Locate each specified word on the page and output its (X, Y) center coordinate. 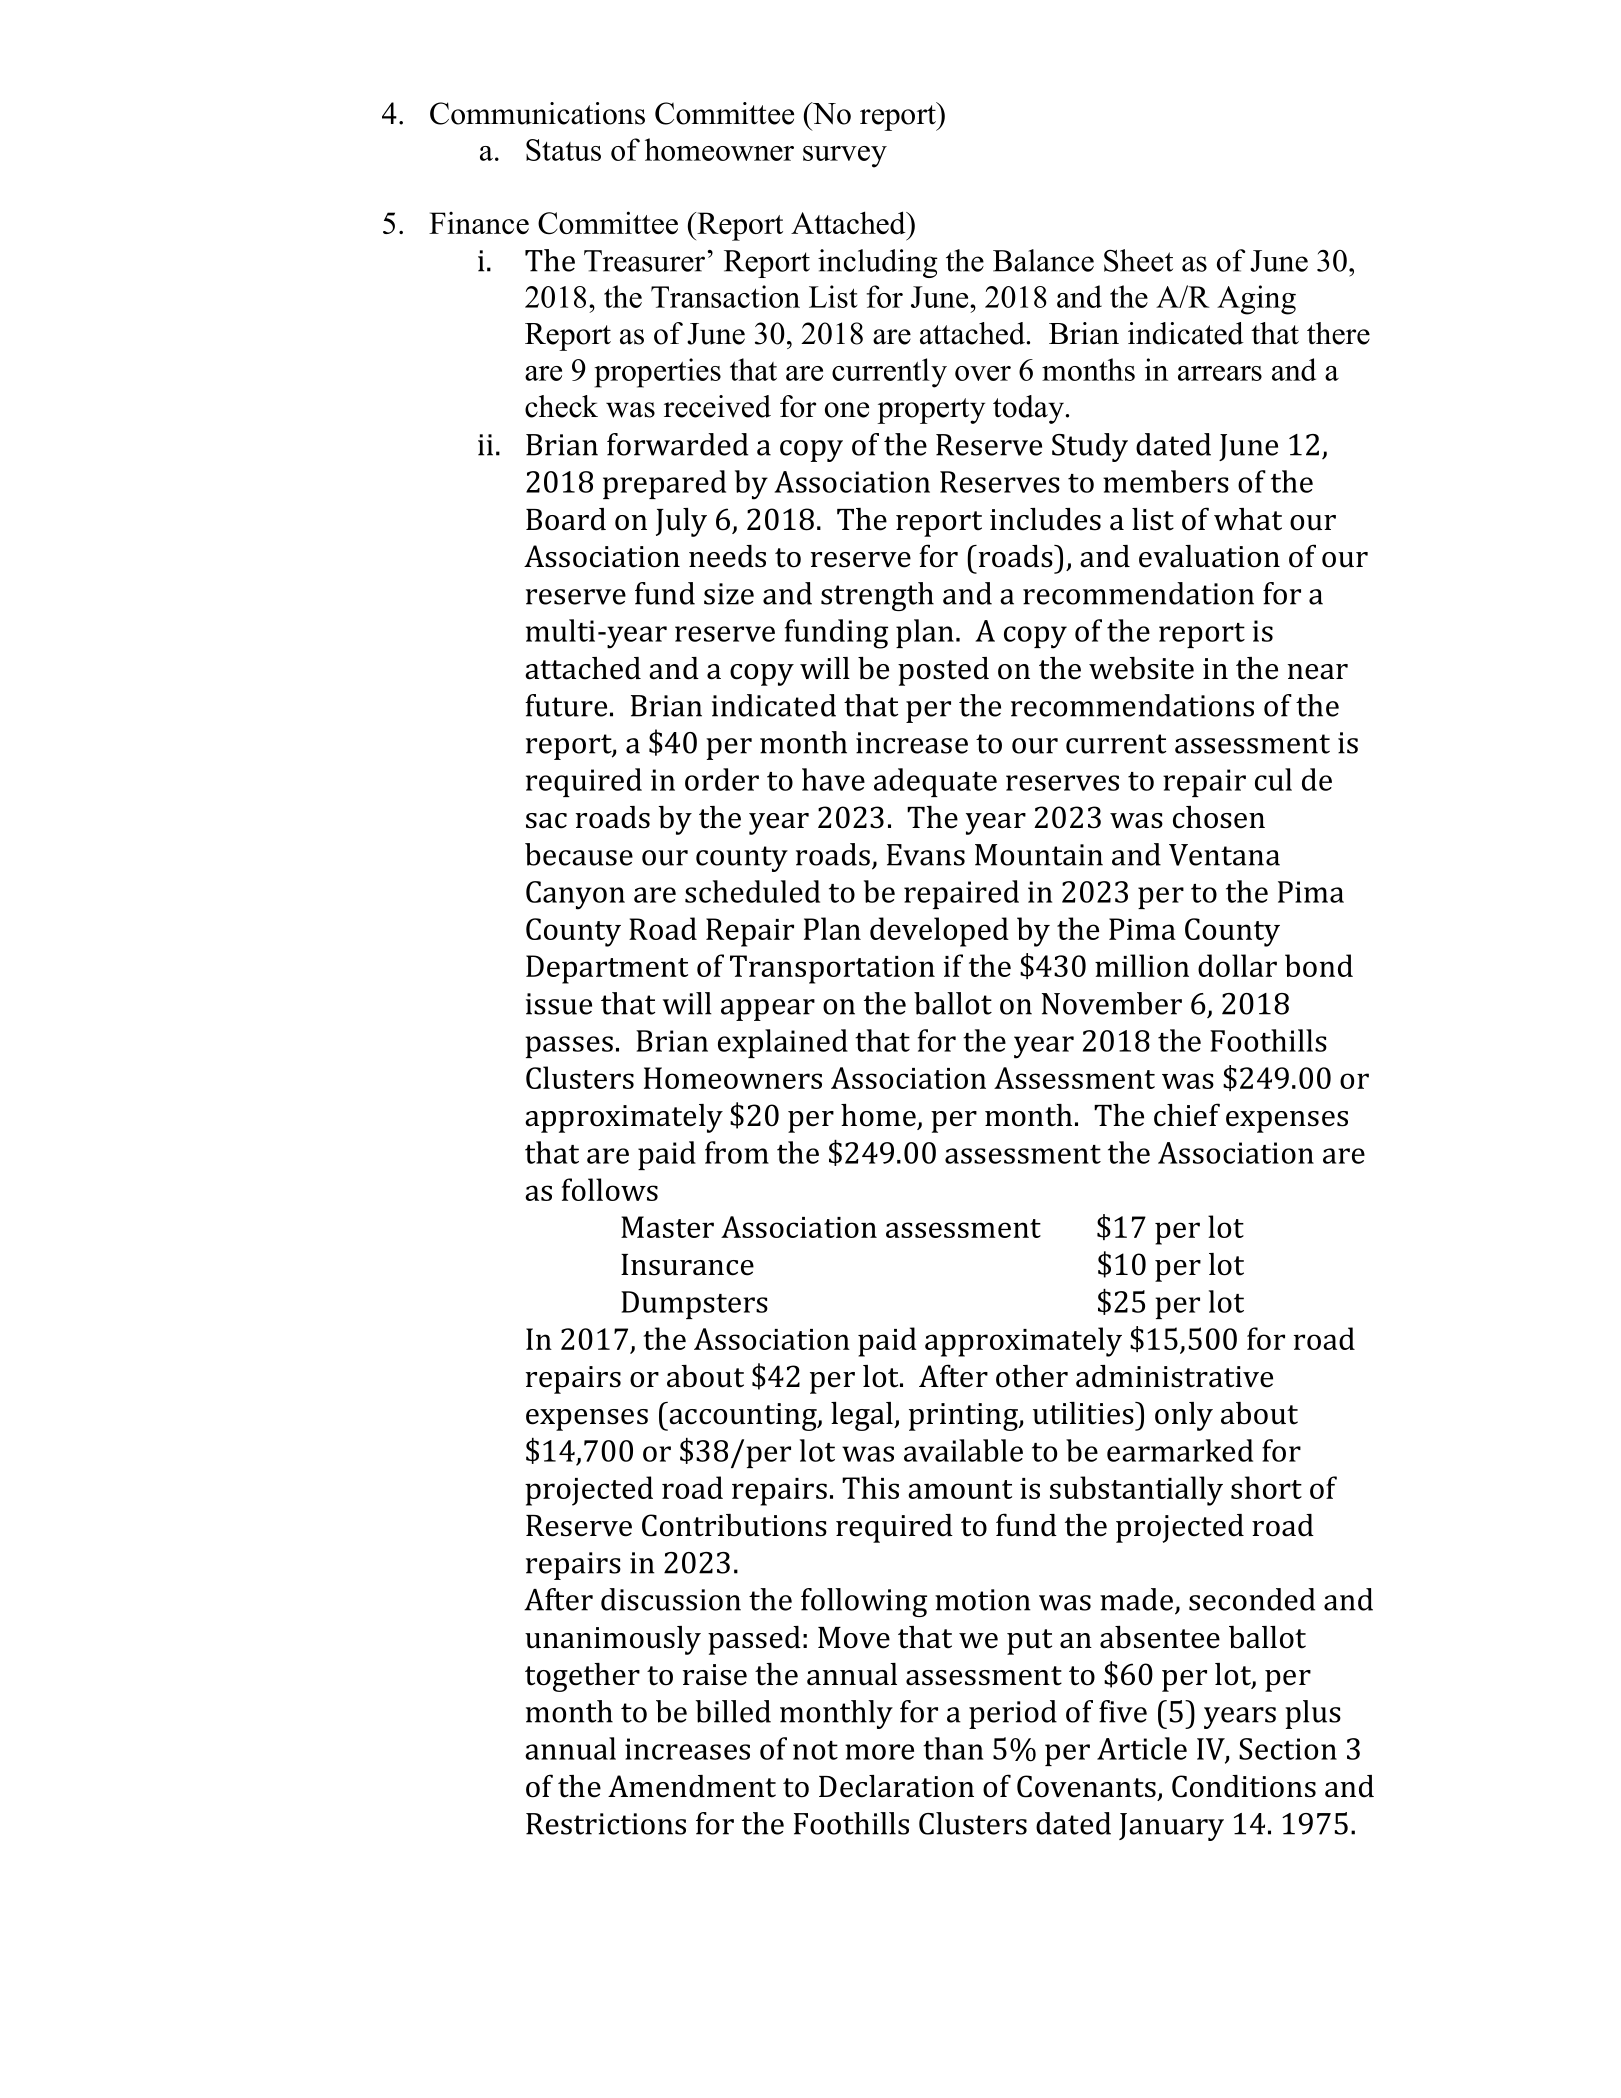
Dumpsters (694, 1305)
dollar (1237, 965)
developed (939, 932)
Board (566, 519)
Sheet (1138, 260)
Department (607, 969)
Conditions (1244, 1786)
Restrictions (606, 1824)
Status (563, 150)
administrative (1174, 1376)
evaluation (1209, 556)
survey (845, 157)
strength (877, 596)
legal (863, 1416)
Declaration (896, 1786)
